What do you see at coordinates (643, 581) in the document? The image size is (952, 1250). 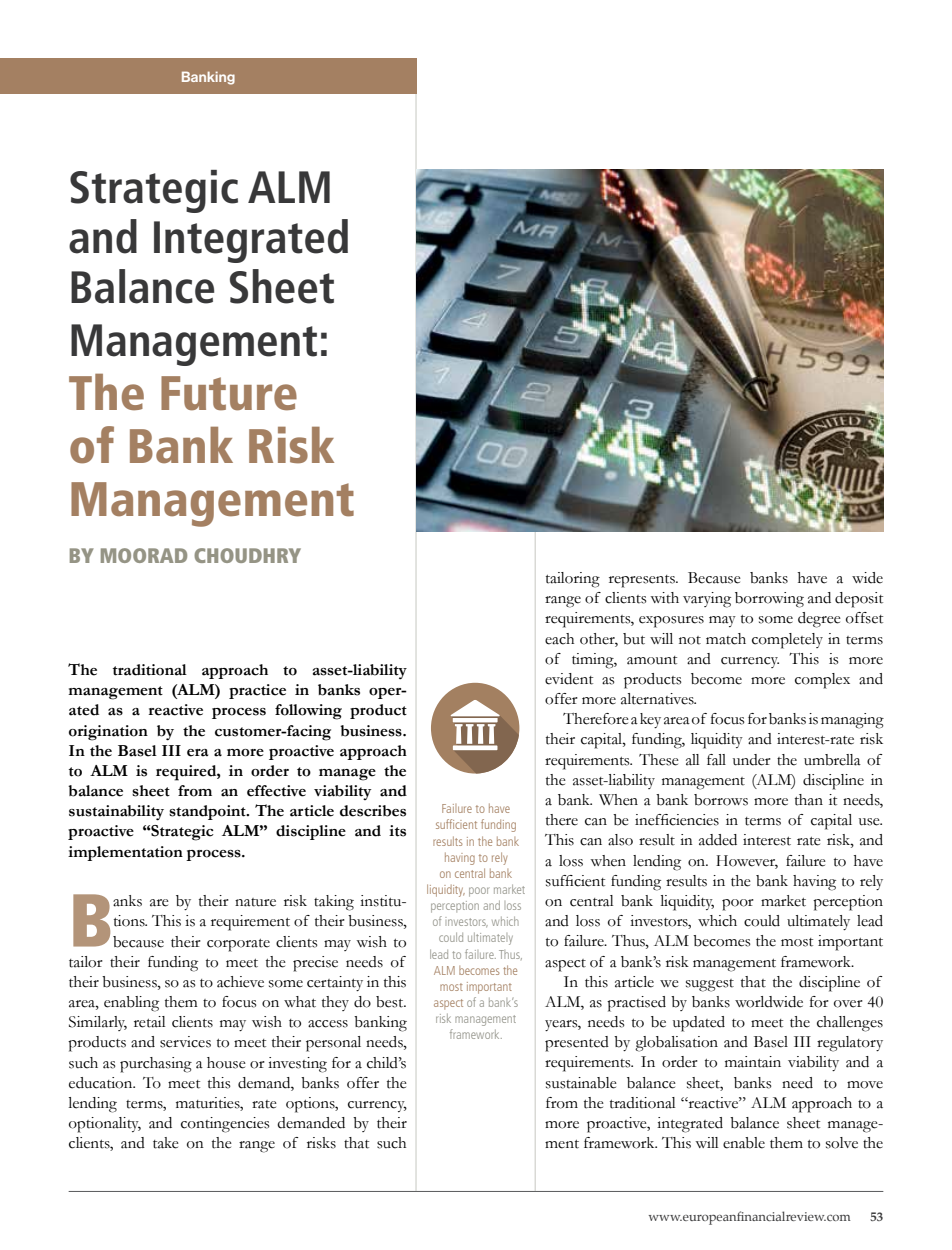 I see `represents` at bounding box center [643, 581].
